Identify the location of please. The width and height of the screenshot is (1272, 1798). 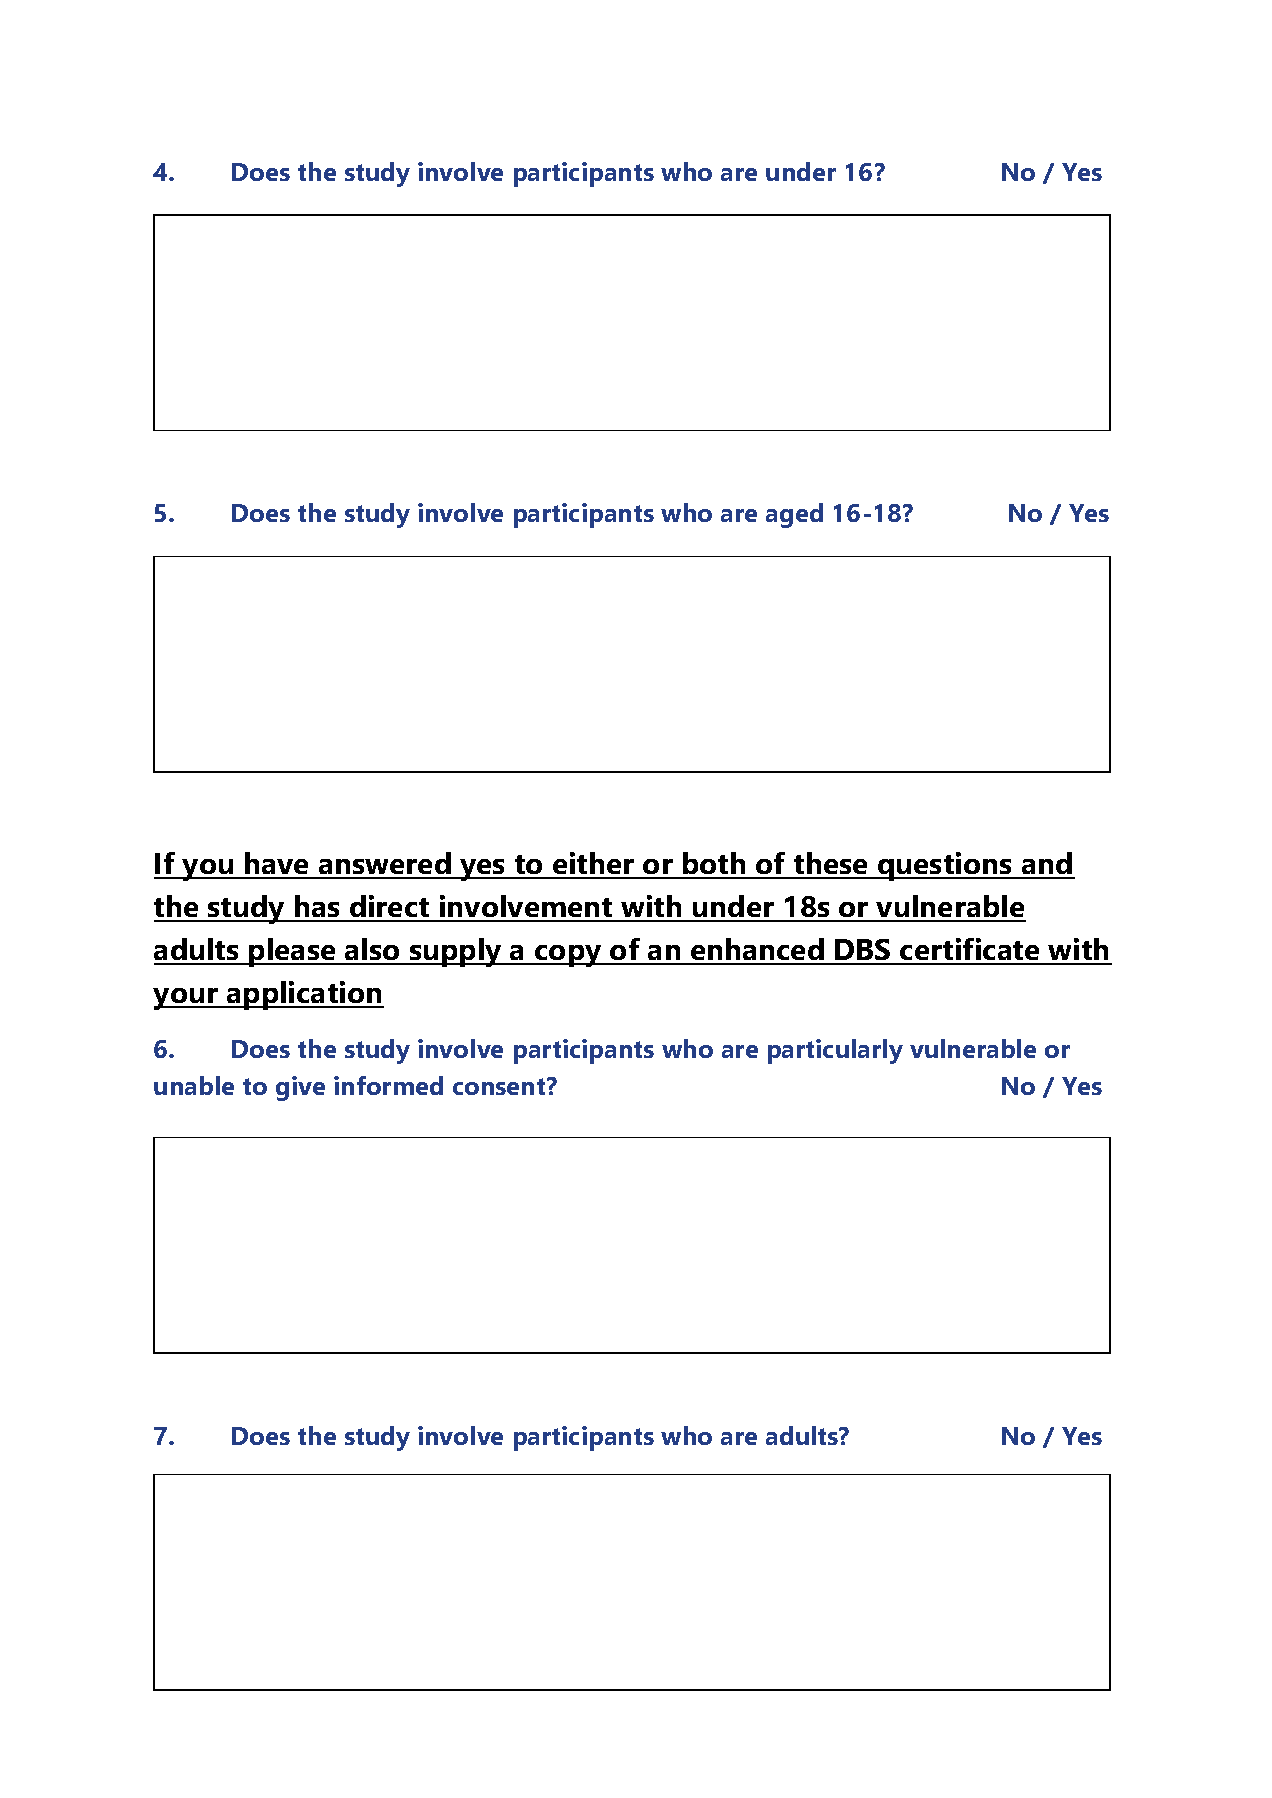
(292, 952).
